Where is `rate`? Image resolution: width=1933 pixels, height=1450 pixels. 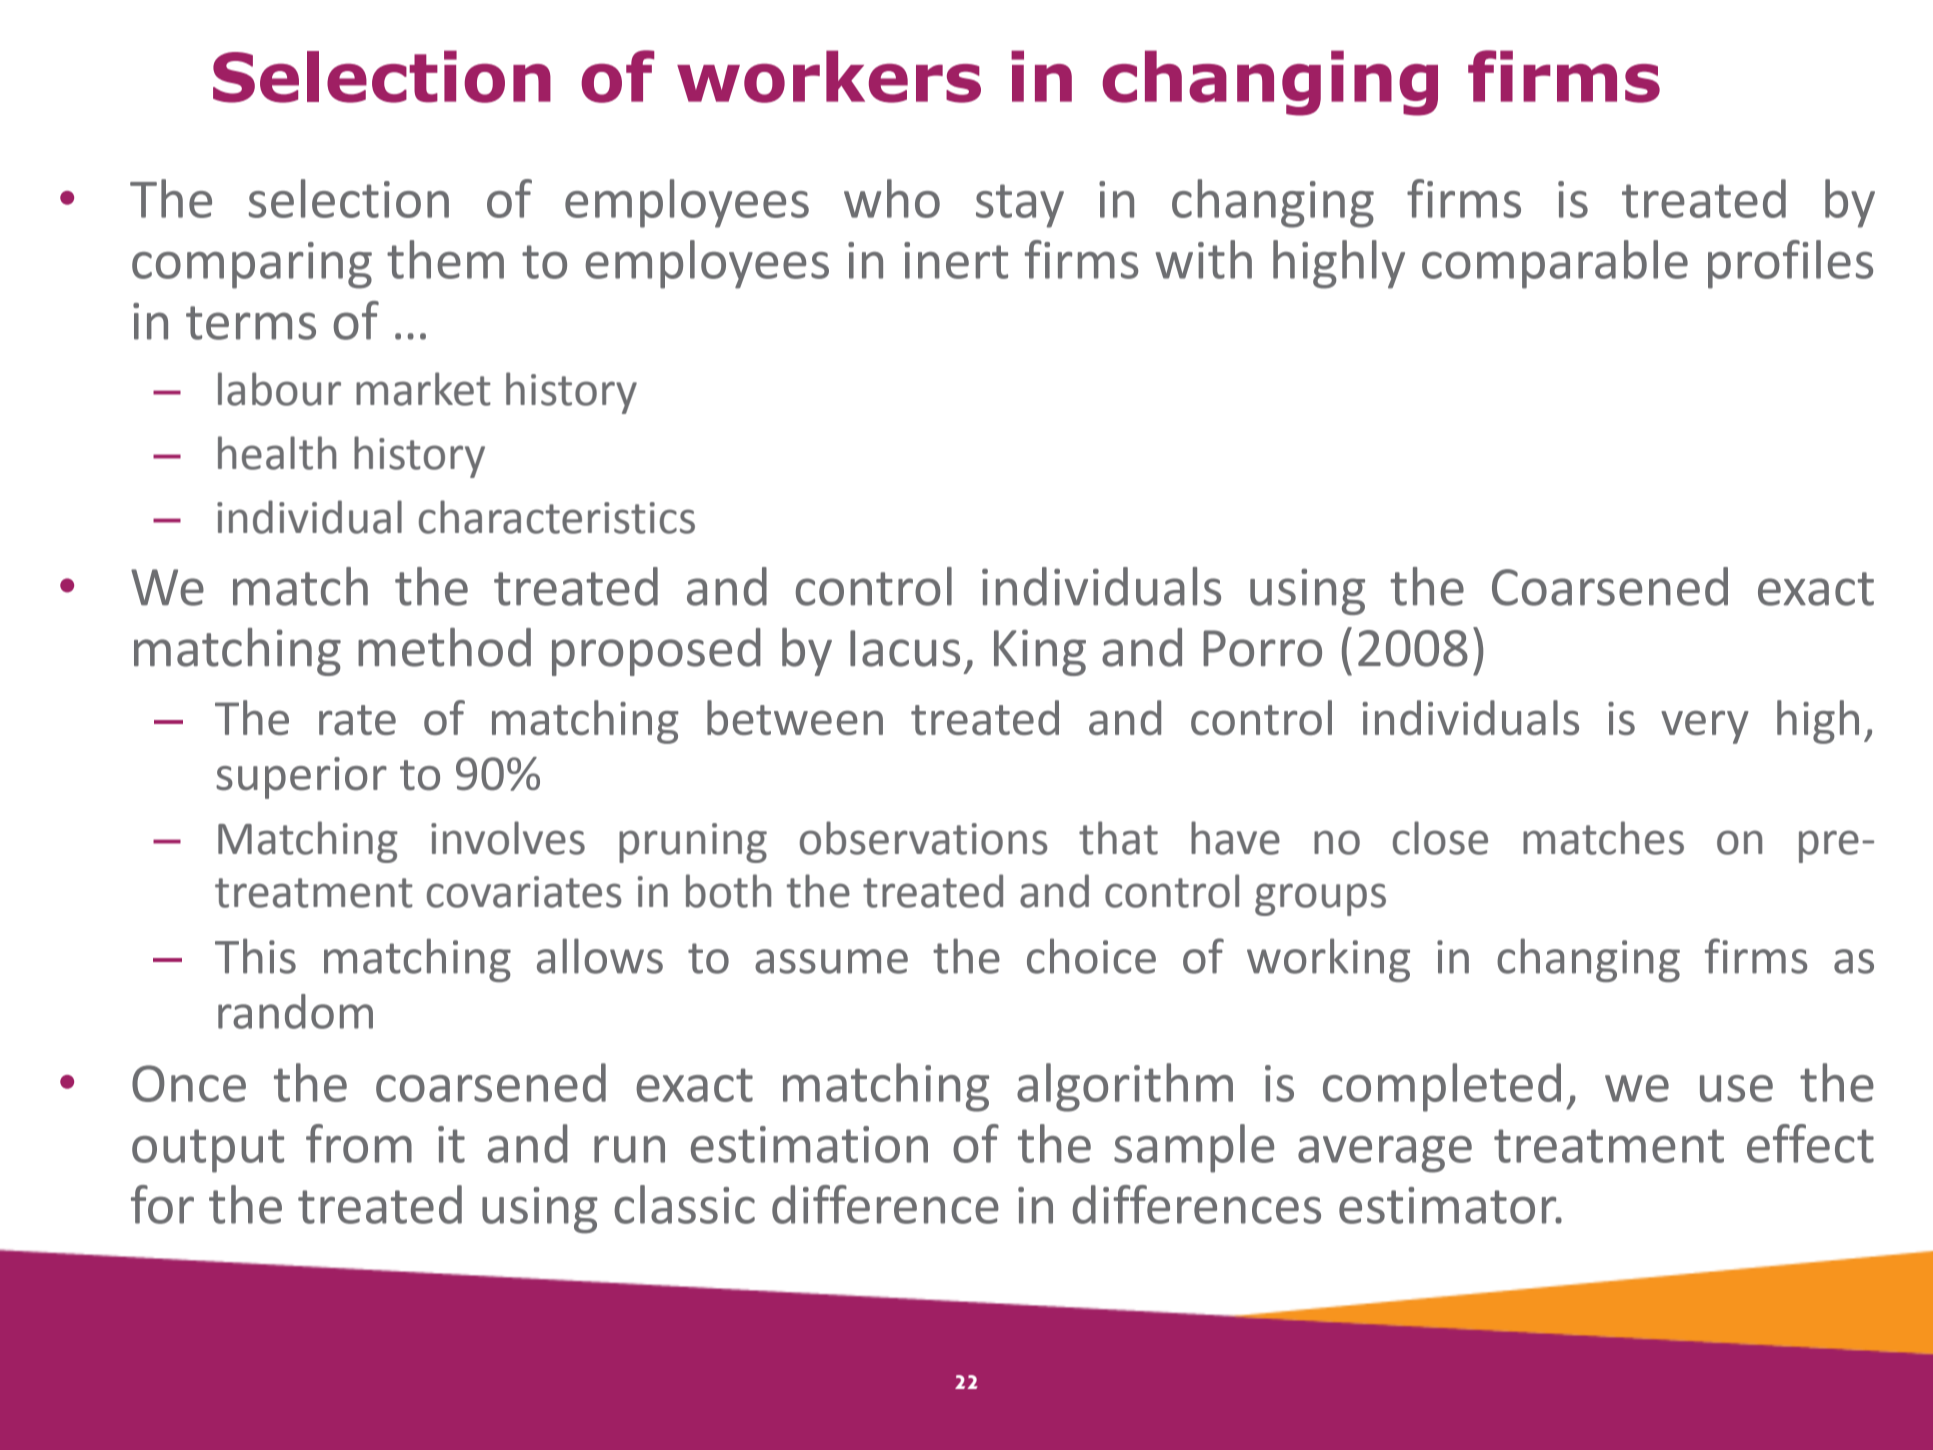
rate is located at coordinates (357, 720).
